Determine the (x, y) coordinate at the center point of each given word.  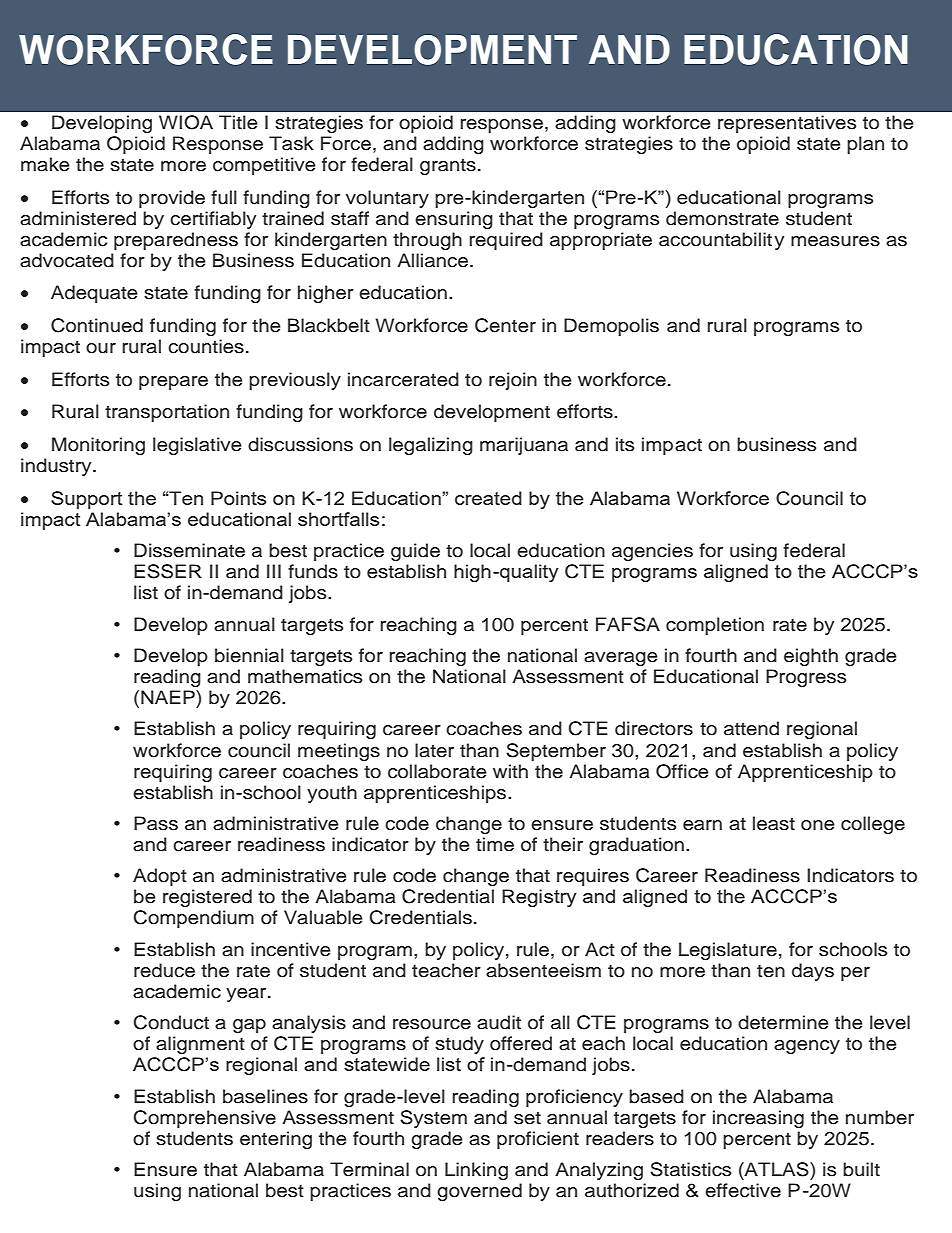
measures (835, 241)
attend (751, 728)
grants (448, 167)
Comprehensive (205, 1119)
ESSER (168, 571)
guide (415, 552)
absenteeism (543, 970)
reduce (164, 970)
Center (505, 325)
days (813, 972)
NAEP (169, 697)
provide (172, 199)
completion (715, 626)
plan (865, 145)
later (434, 750)
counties (206, 346)
